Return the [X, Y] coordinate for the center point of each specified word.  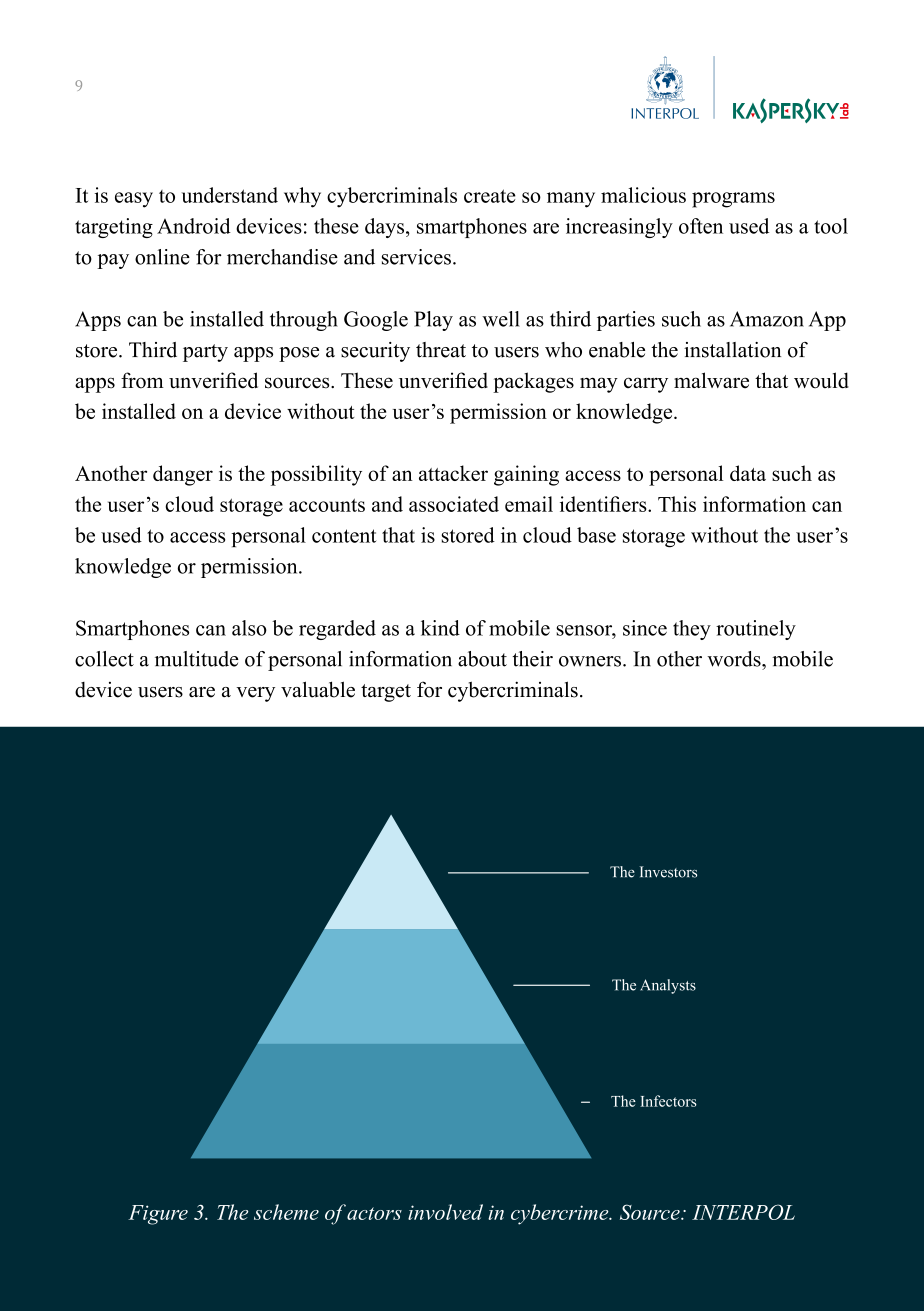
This [677, 504]
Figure [158, 1215]
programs [733, 200]
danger [183, 475]
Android [194, 226]
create [490, 196]
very [255, 694]
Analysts [668, 986]
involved [445, 1212]
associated [454, 504]
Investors [668, 872]
